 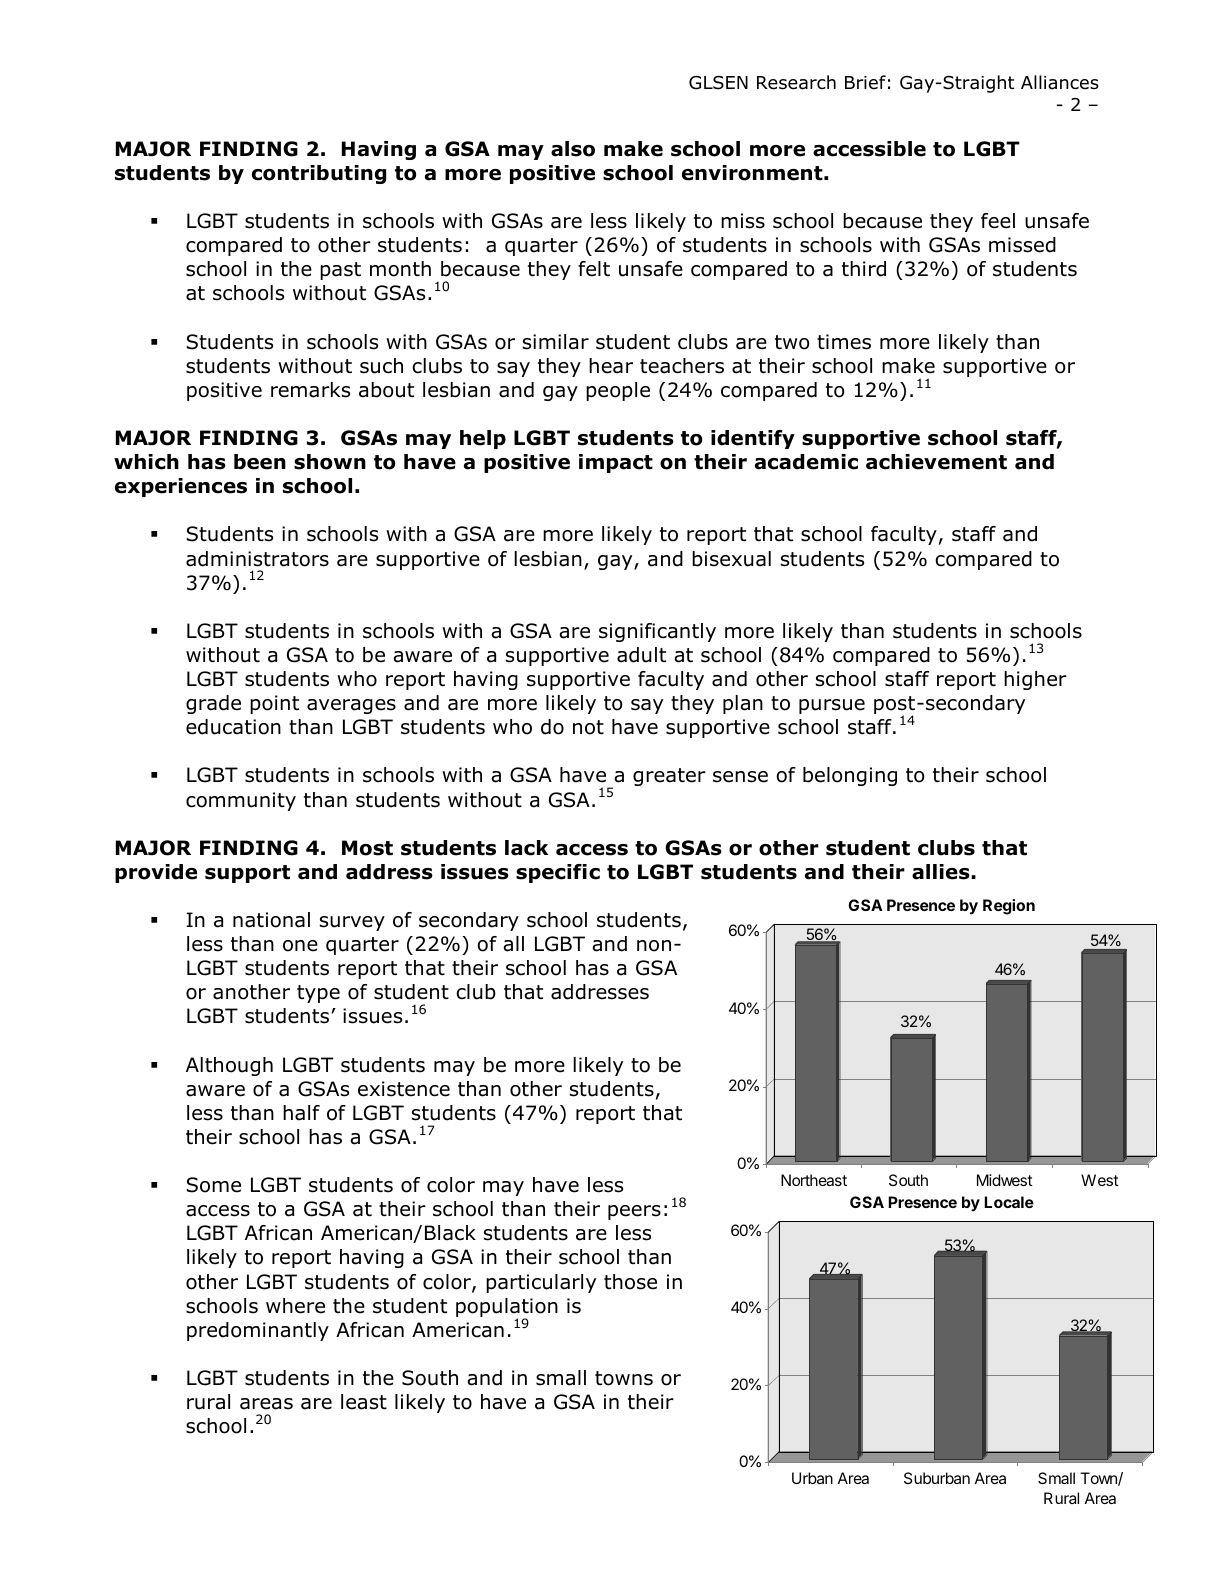 What do you see at coordinates (616, 463) in the page?
I see `impact` at bounding box center [616, 463].
